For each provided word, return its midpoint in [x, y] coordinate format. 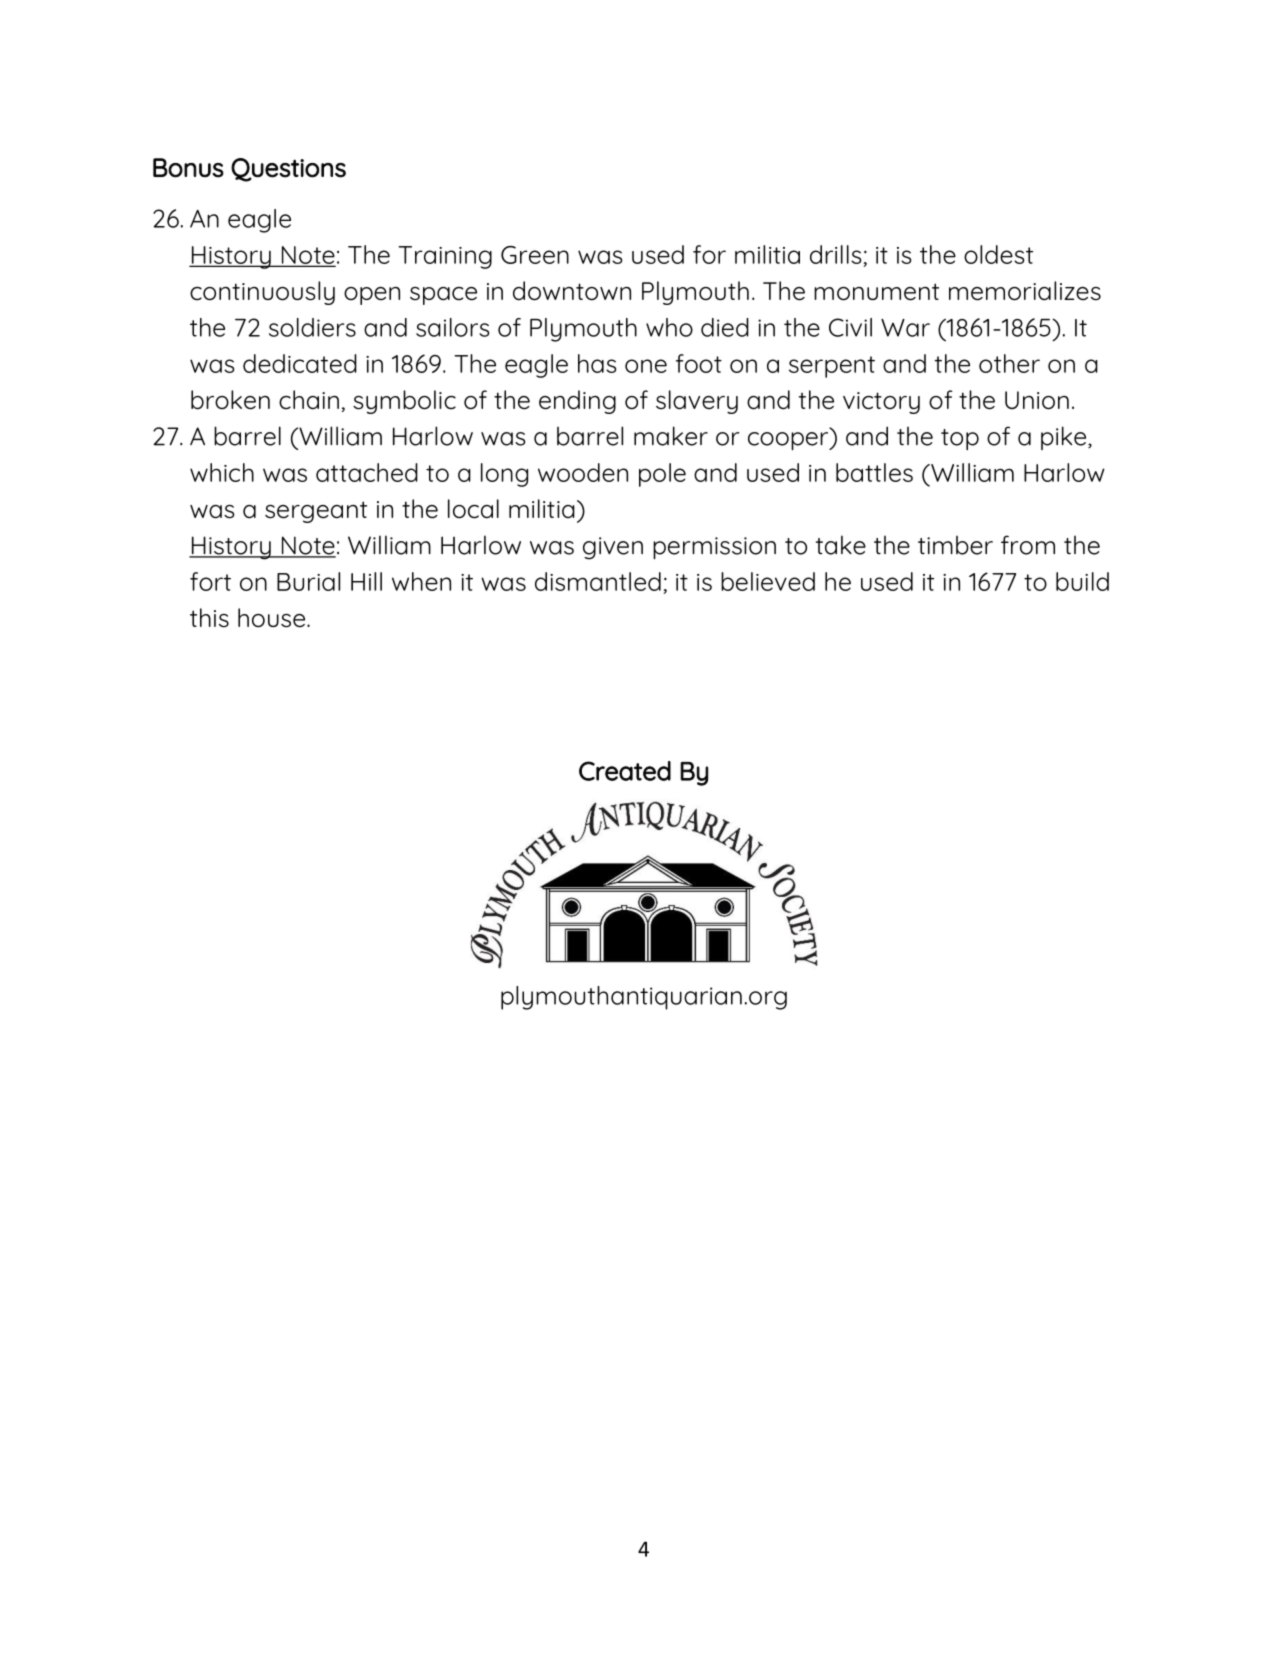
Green [535, 255]
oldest [998, 254]
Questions [288, 170]
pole [662, 475]
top [960, 439]
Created [625, 771]
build [1082, 581]
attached [367, 472]
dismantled [598, 581]
